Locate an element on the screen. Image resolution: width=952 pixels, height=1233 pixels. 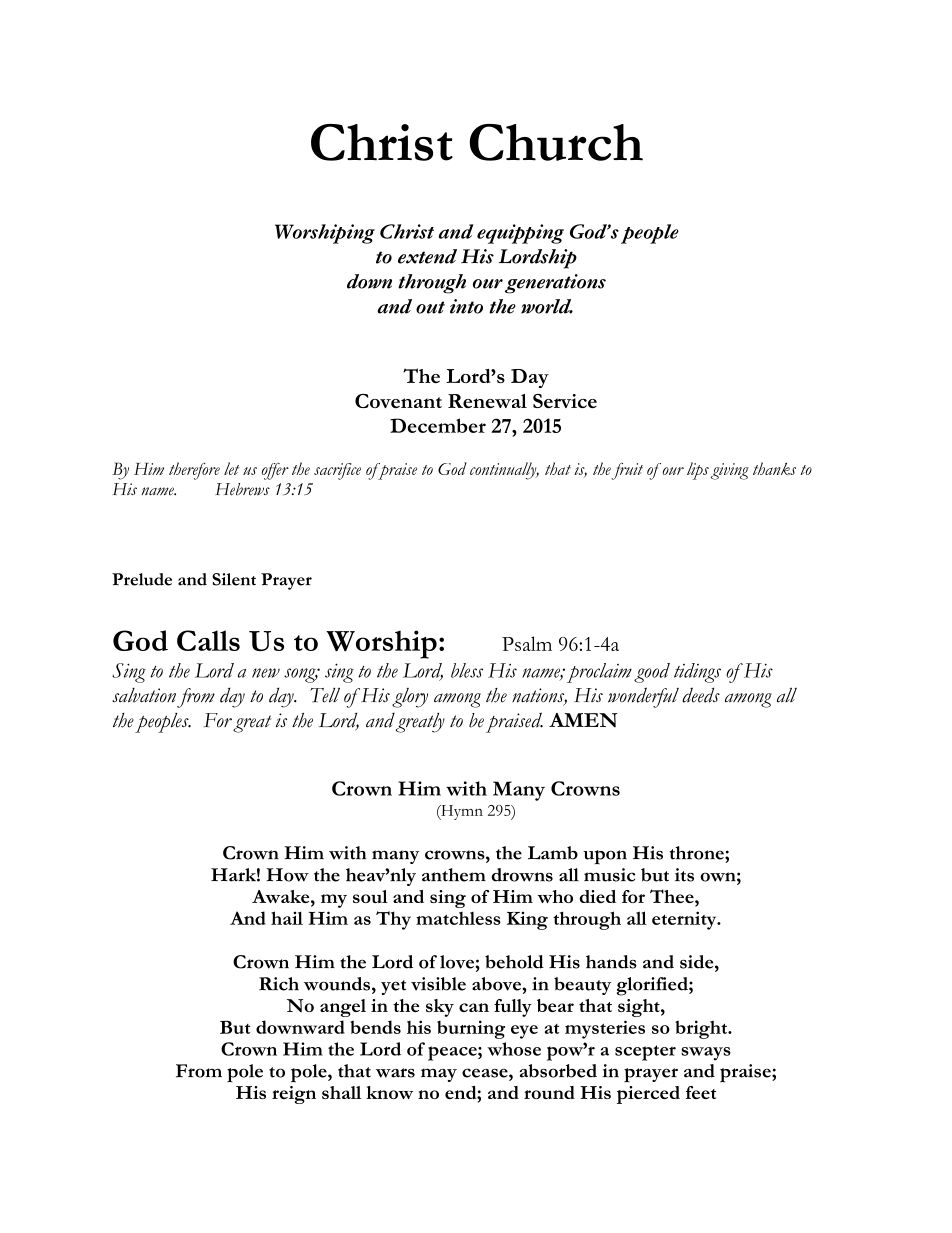
Renewal is located at coordinates (487, 401).
